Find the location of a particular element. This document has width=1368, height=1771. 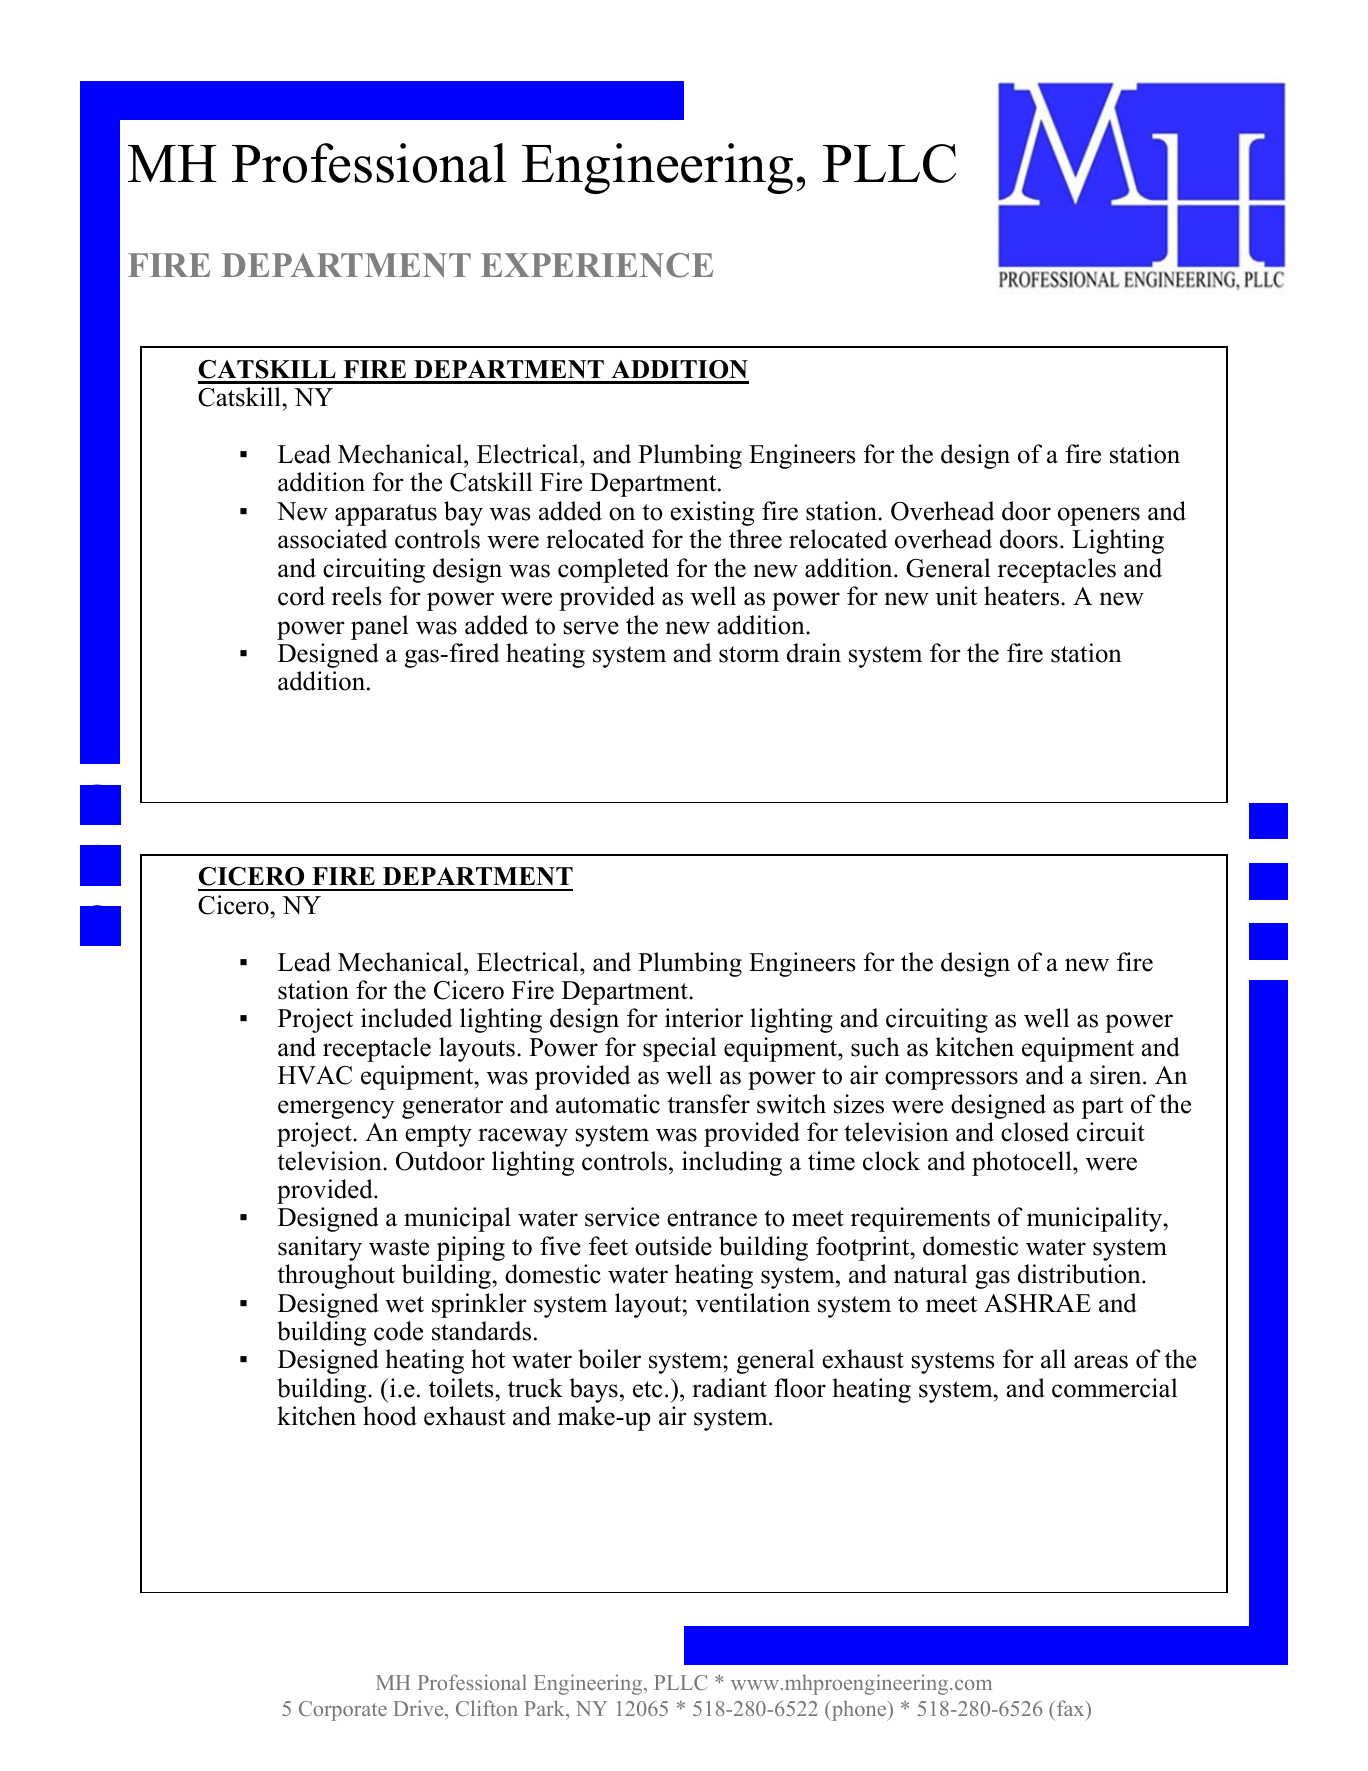

Drive is located at coordinates (420, 1708).
